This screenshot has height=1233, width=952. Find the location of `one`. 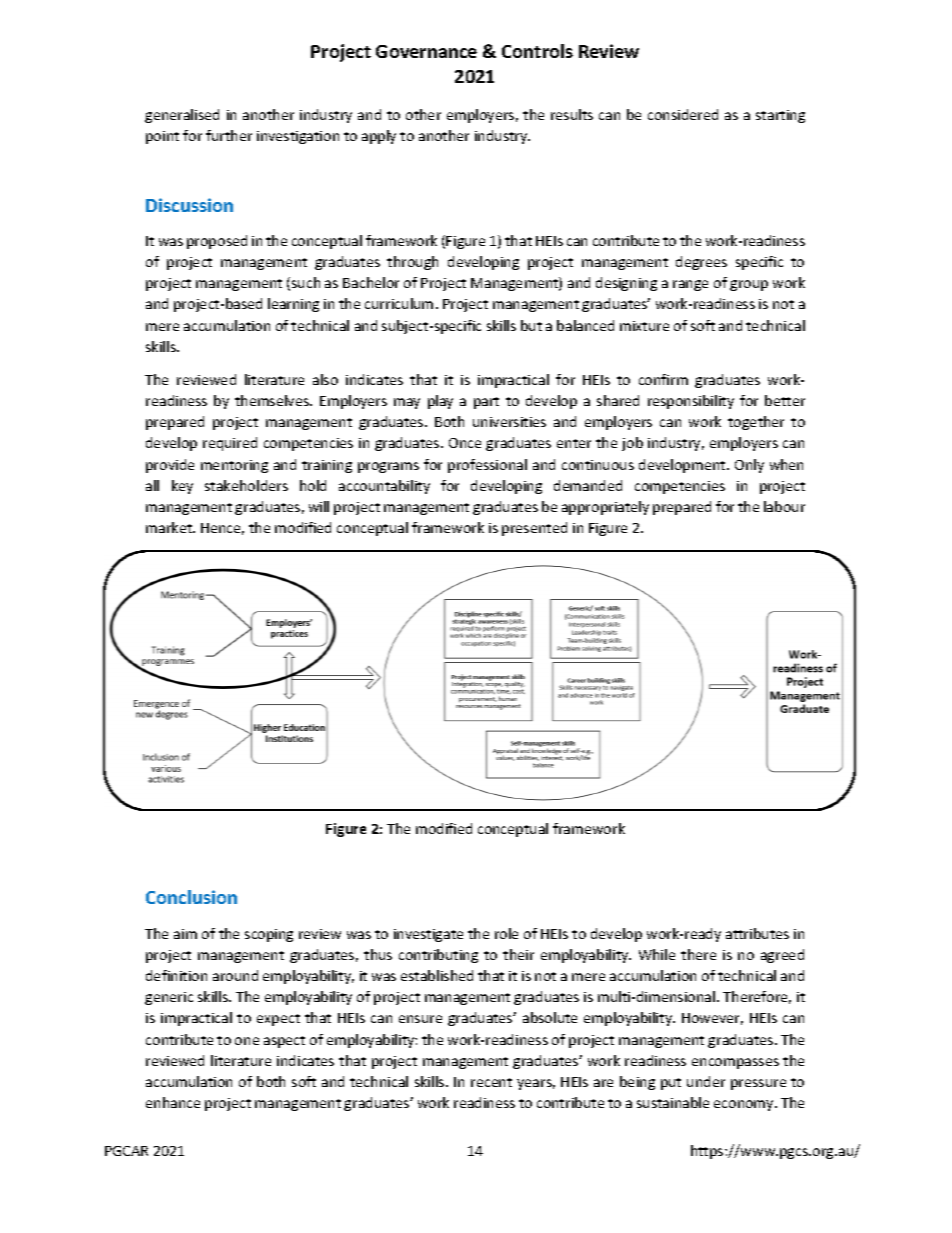

one is located at coordinates (247, 1041).
